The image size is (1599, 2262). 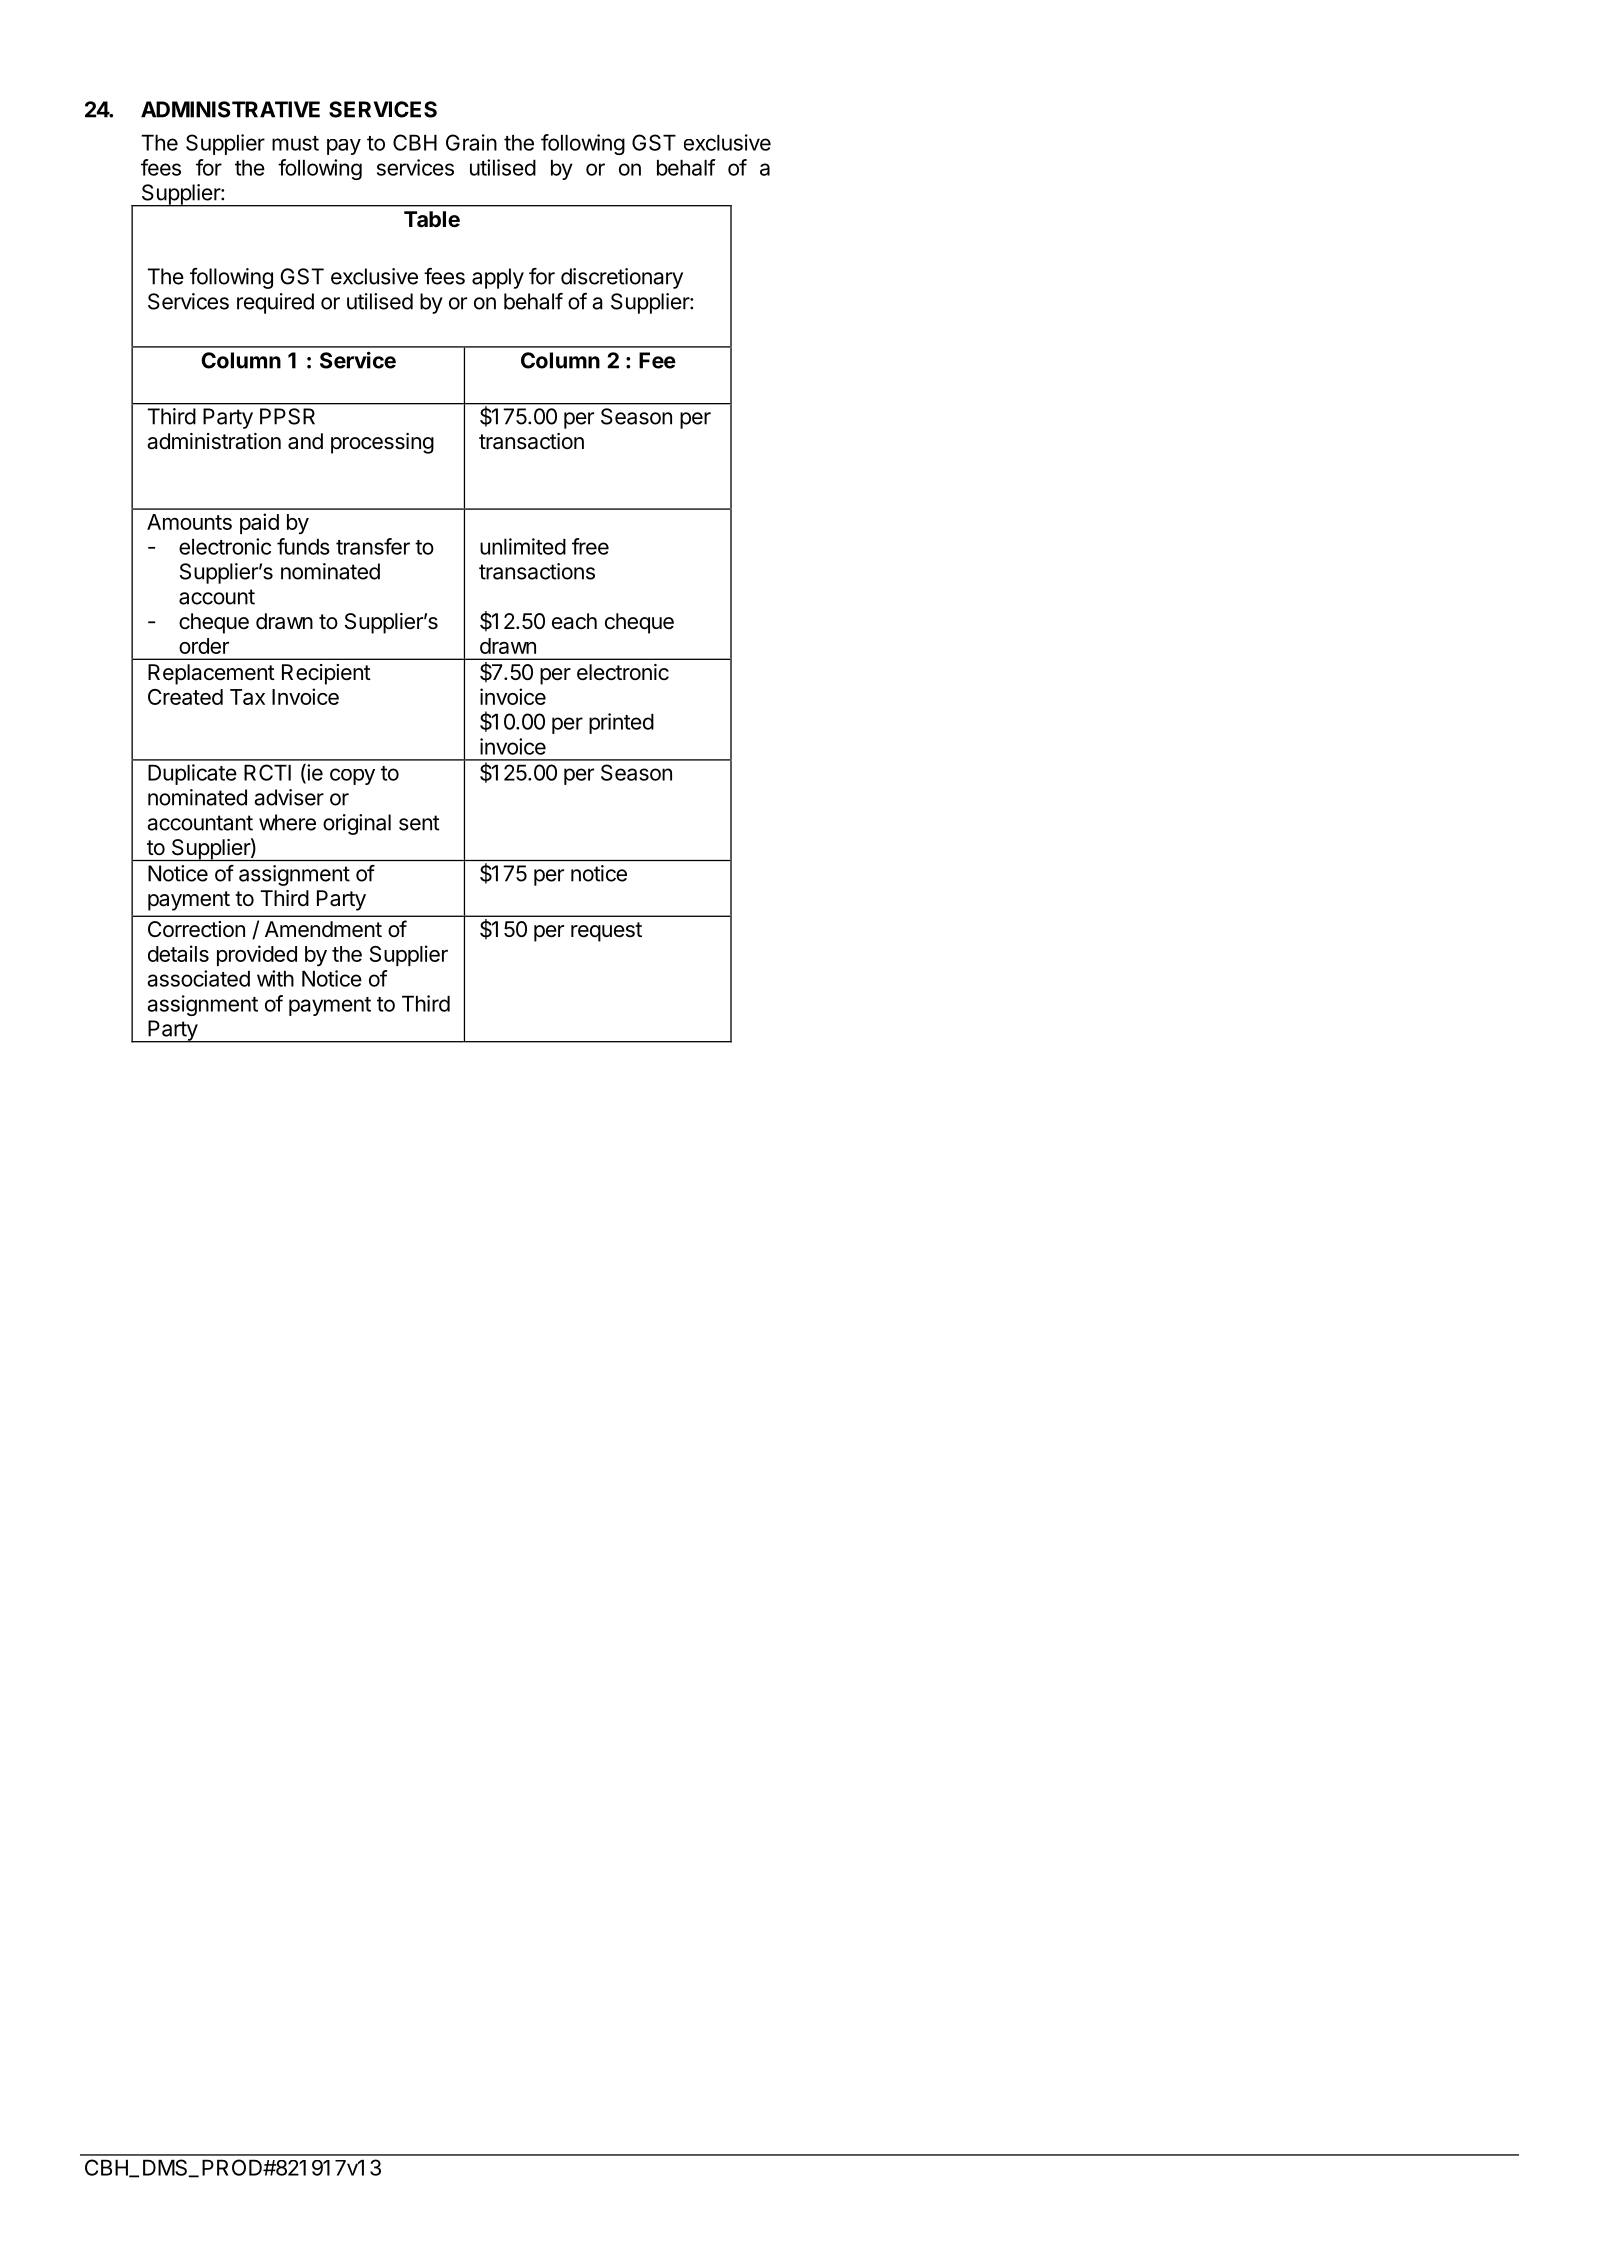 What do you see at coordinates (471, 142) in the screenshot?
I see `Grain` at bounding box center [471, 142].
